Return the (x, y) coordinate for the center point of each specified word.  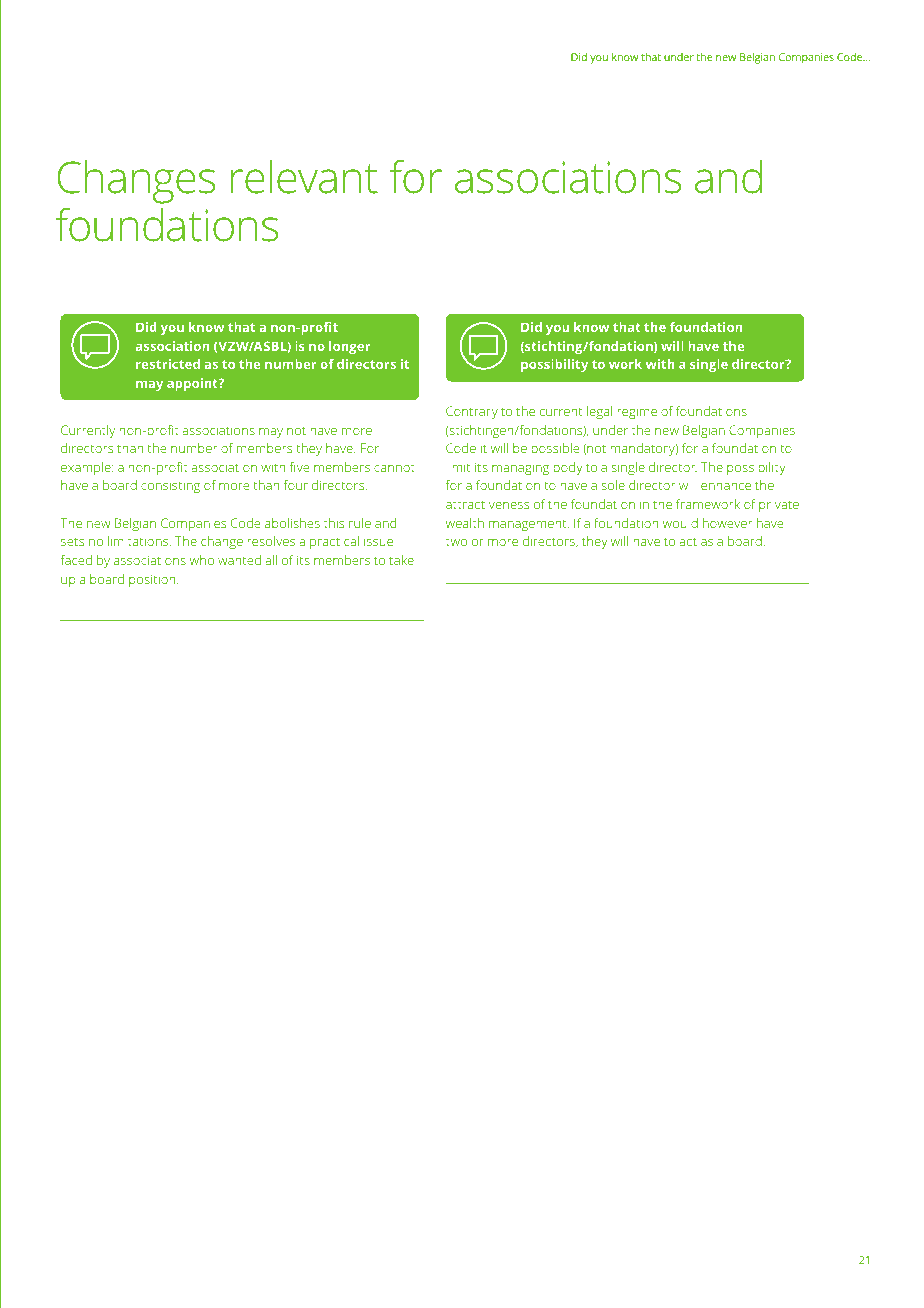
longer (350, 347)
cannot (394, 467)
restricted (168, 364)
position (153, 580)
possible (555, 449)
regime (637, 412)
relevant (304, 177)
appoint (193, 384)
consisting (170, 486)
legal (599, 412)
